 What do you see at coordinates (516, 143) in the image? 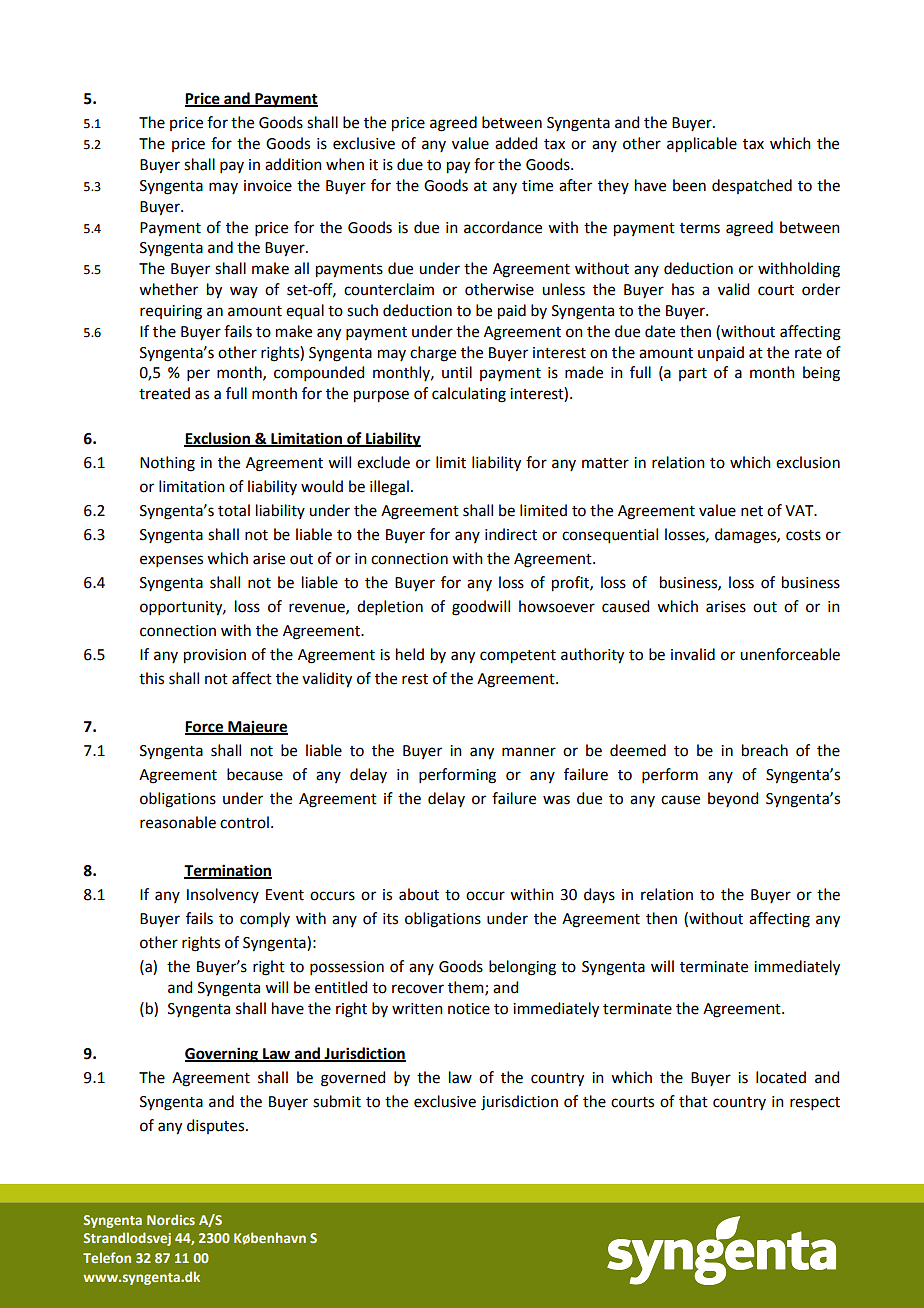
I see `added` at bounding box center [516, 143].
